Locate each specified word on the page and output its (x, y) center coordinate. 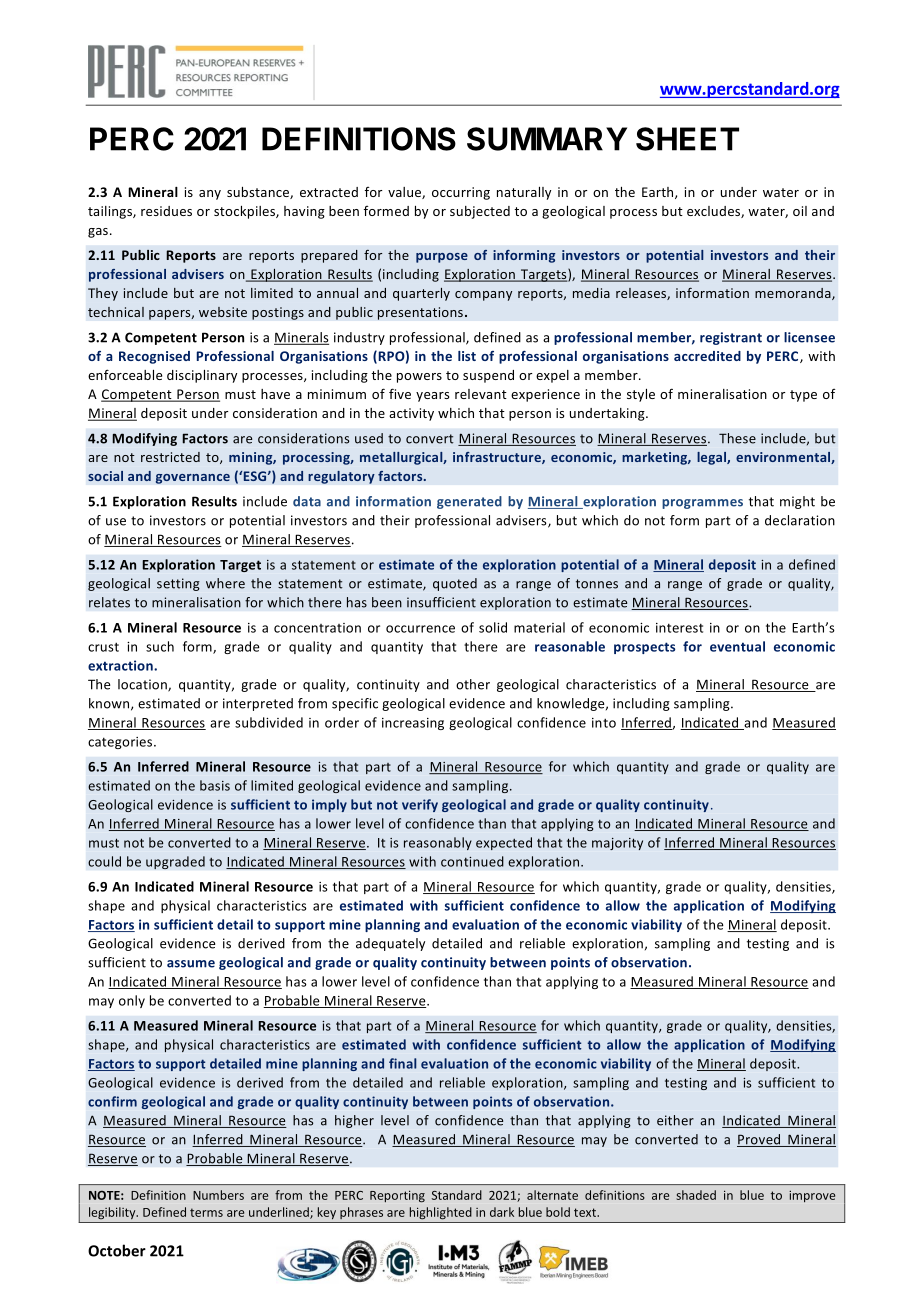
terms (206, 1212)
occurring (461, 193)
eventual (737, 646)
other (473, 684)
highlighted (441, 1213)
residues (166, 211)
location (143, 685)
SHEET (687, 139)
